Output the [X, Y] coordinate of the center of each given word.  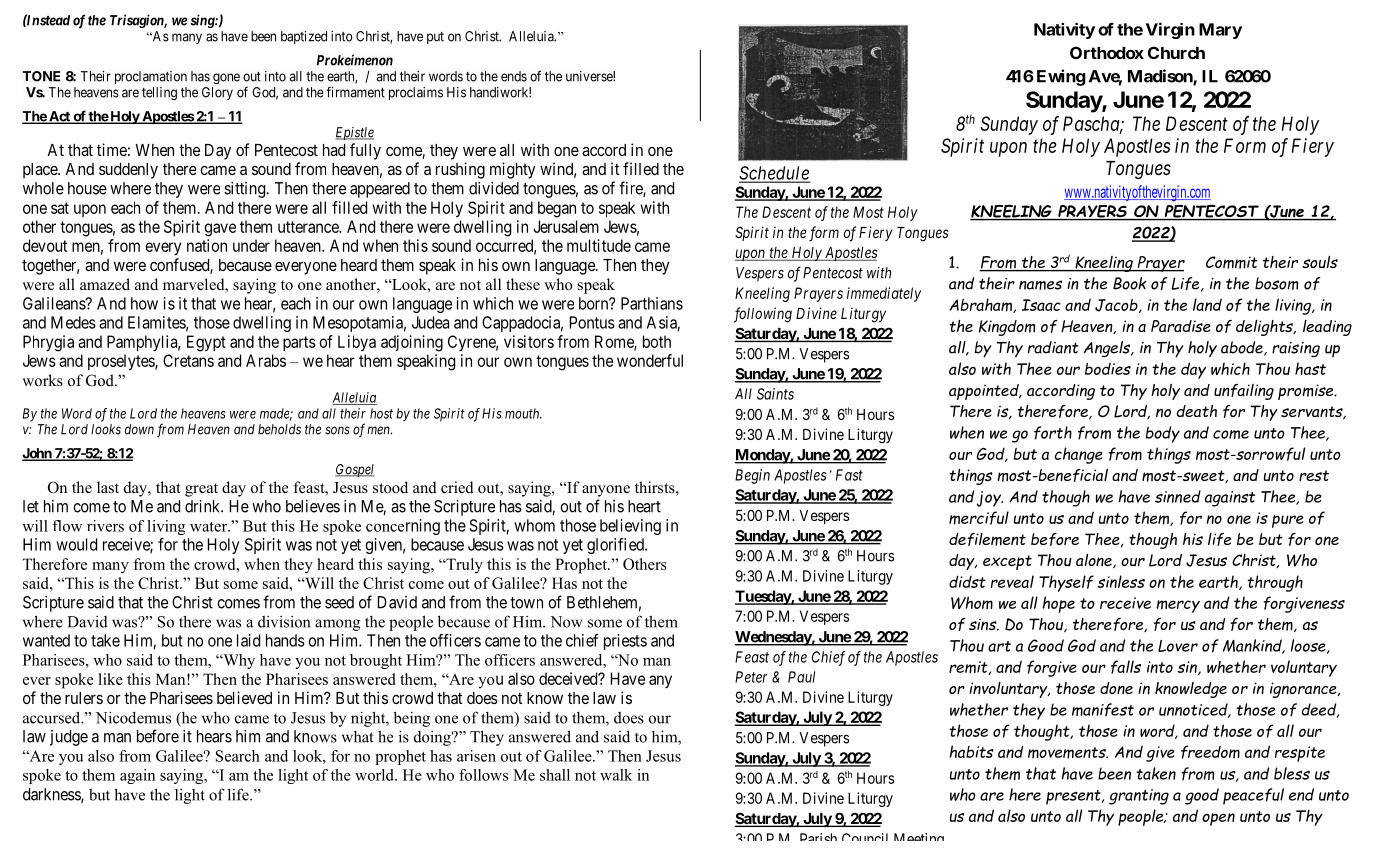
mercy [1178, 606]
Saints [775, 394]
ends [514, 76]
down [139, 429]
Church [1176, 52]
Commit [1232, 262]
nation [207, 245]
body [1162, 434]
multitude [599, 245]
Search [238, 756]
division [284, 622]
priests [625, 642]
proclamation [151, 77]
